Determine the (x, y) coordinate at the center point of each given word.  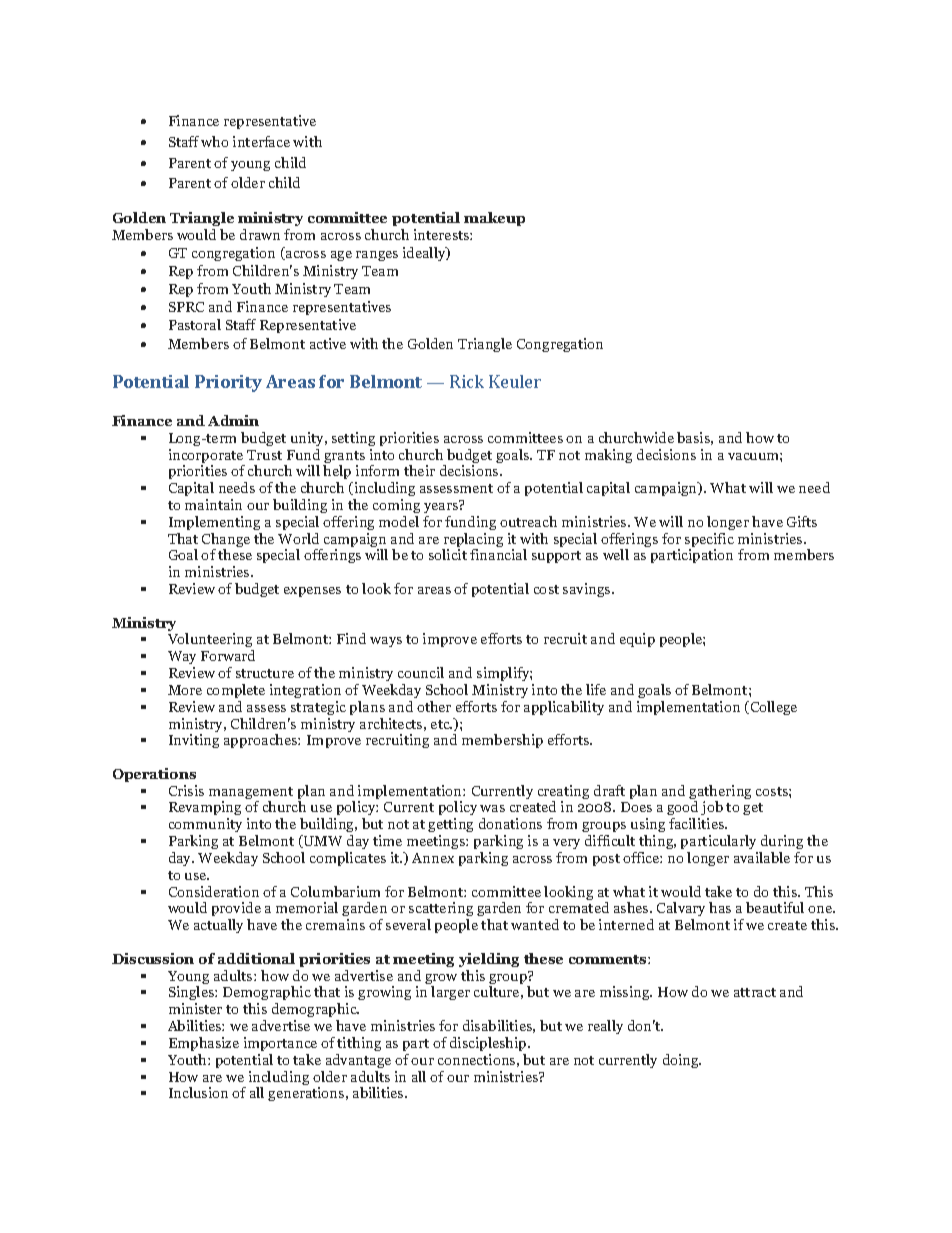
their (419, 470)
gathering (720, 793)
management (251, 794)
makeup (494, 219)
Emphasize (204, 1044)
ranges (377, 256)
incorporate (207, 457)
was (492, 808)
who (214, 141)
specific (709, 541)
